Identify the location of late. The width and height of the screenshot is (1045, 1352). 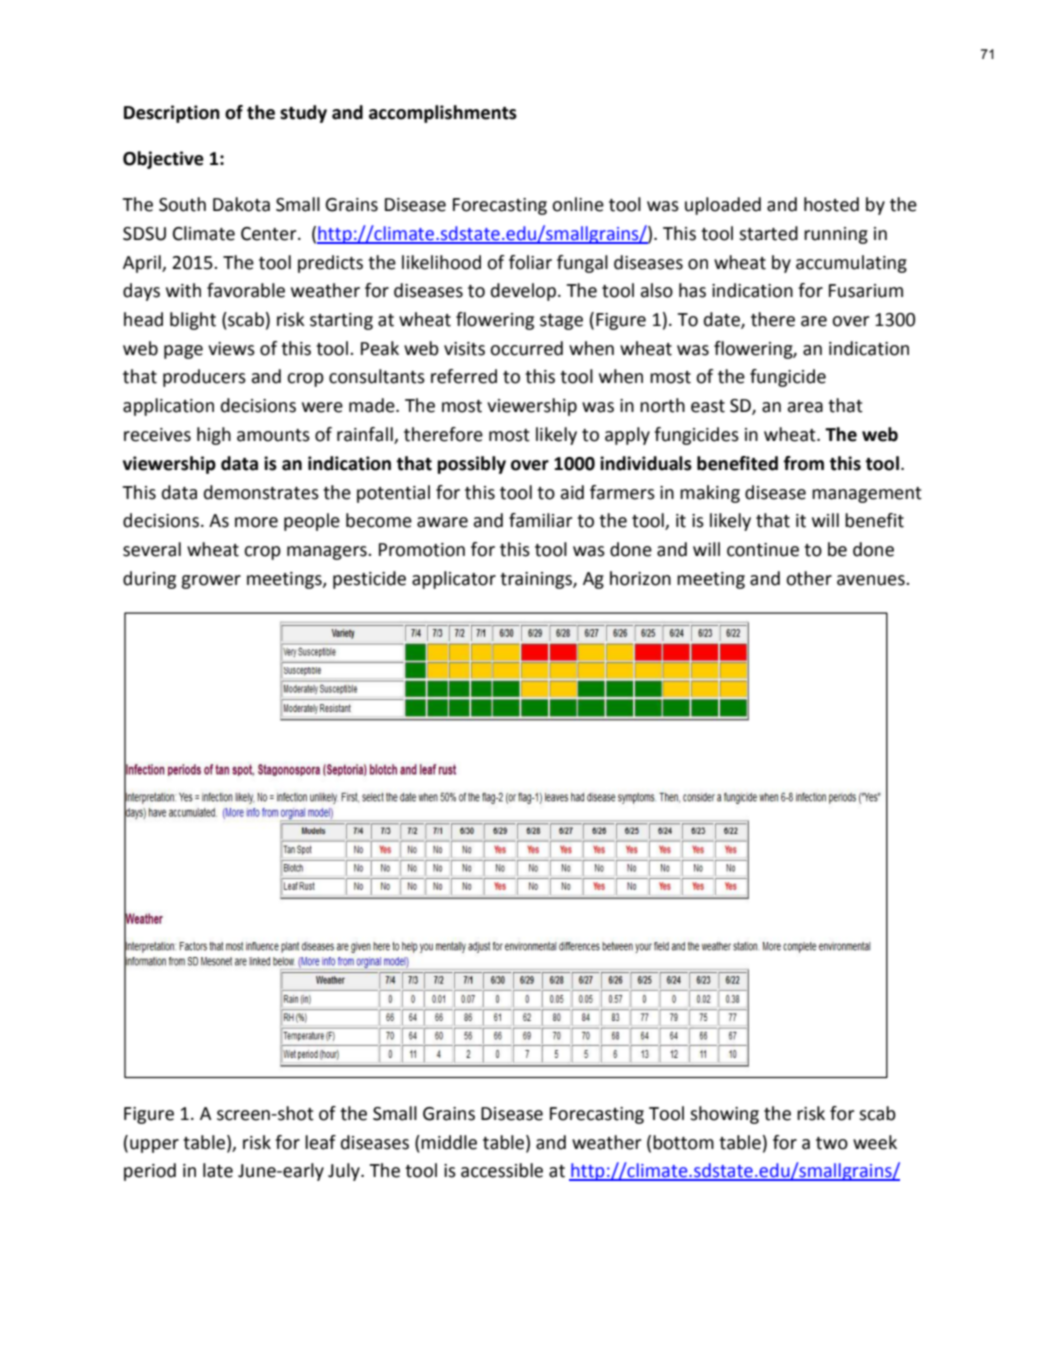
(218, 1170).
